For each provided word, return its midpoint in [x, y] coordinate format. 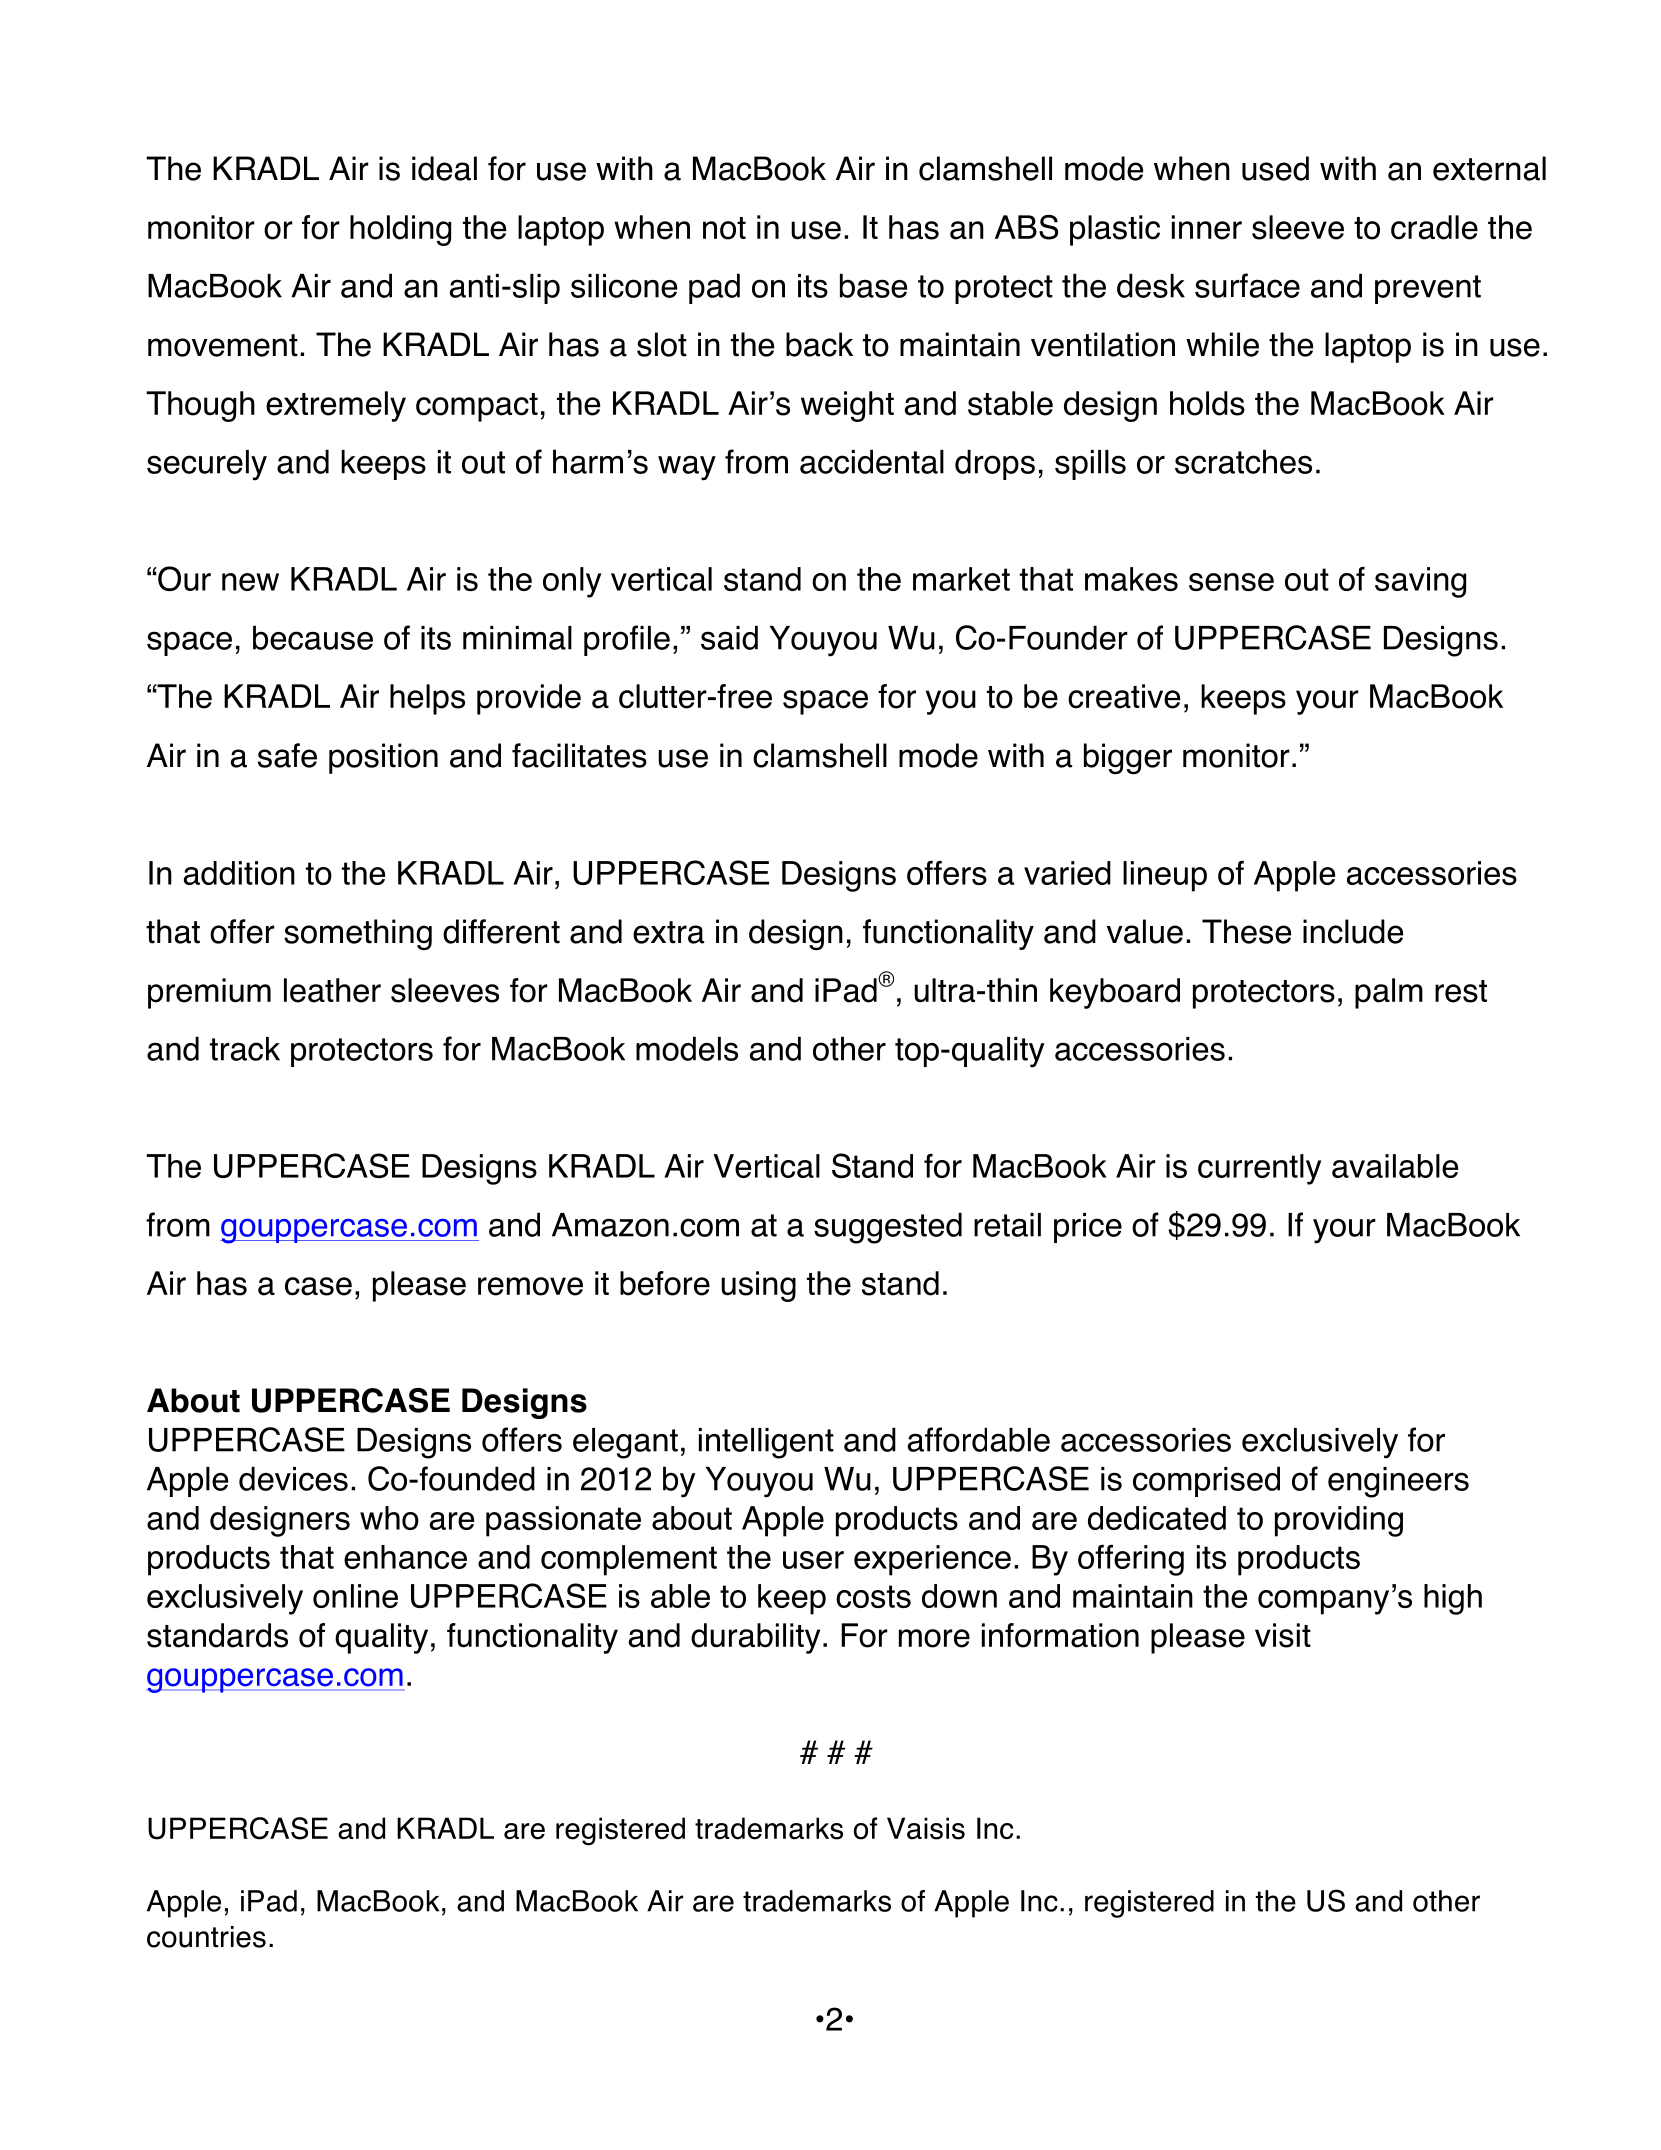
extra [668, 932]
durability [755, 1638]
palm [1389, 993]
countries [206, 1937]
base [873, 285]
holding [400, 230]
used [1275, 168]
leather [332, 990]
